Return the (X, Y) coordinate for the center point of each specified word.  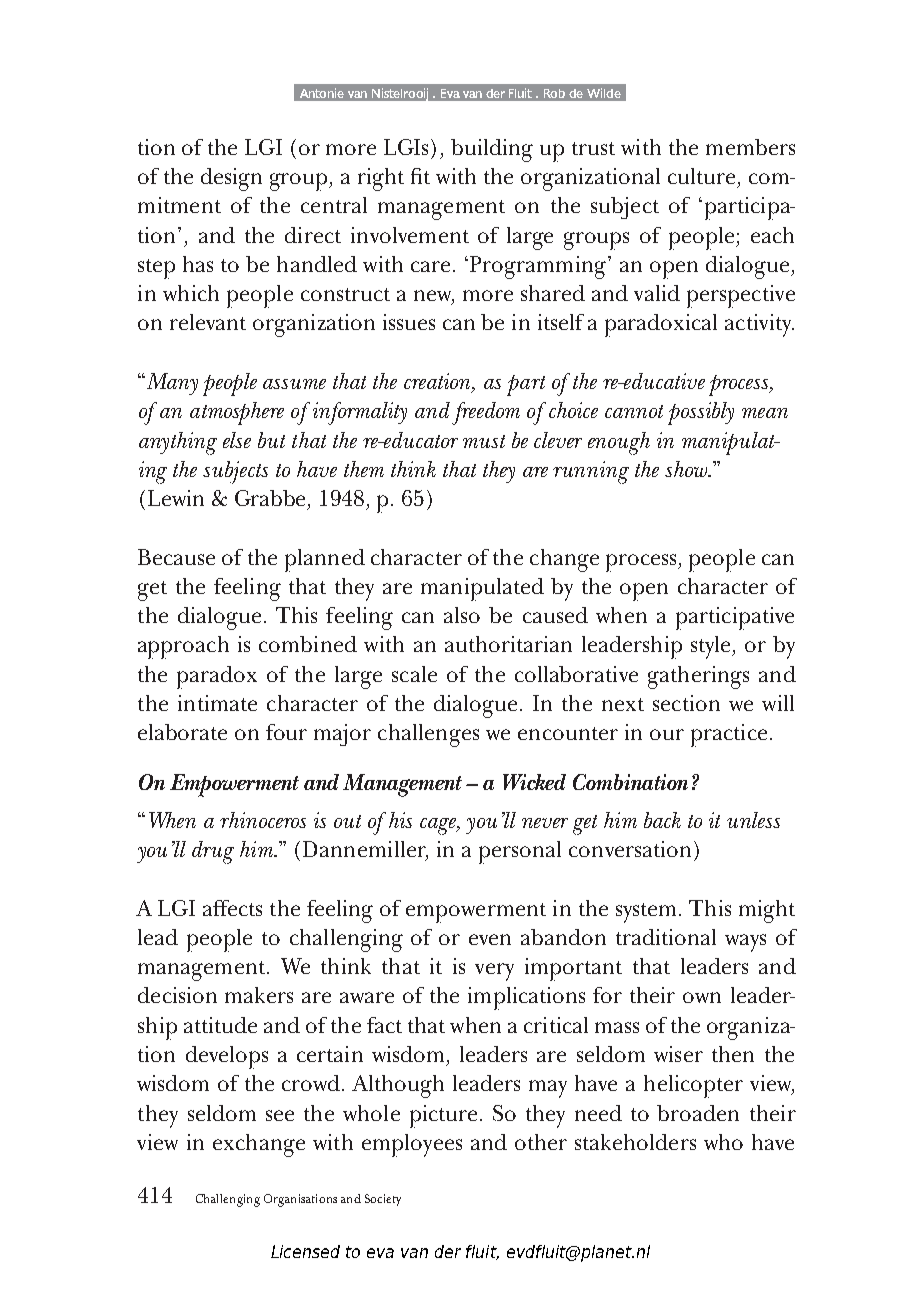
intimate (217, 703)
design (231, 179)
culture (701, 176)
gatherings (698, 677)
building (492, 150)
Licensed (305, 1251)
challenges (428, 735)
